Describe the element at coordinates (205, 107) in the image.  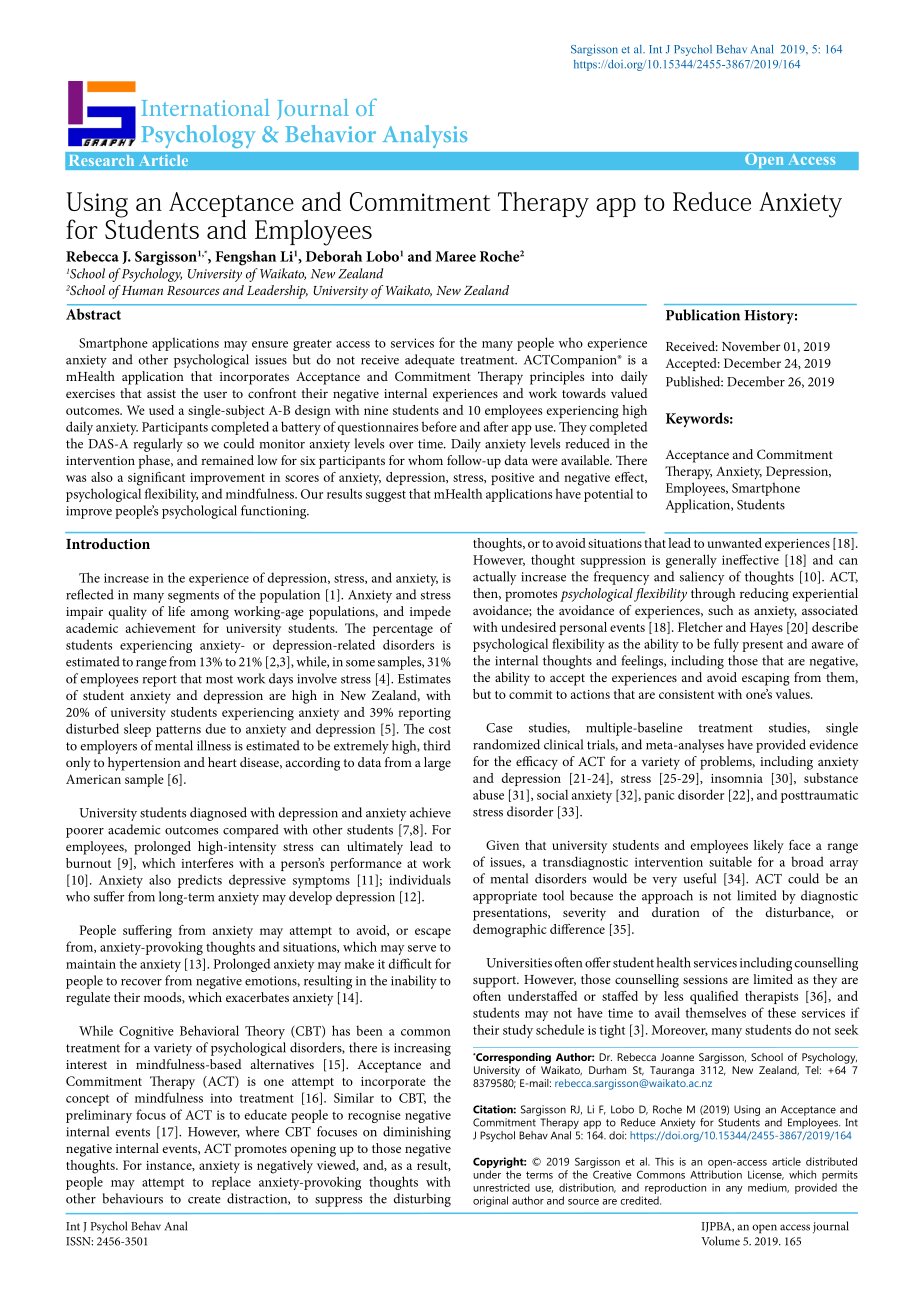
I see `International` at that location.
